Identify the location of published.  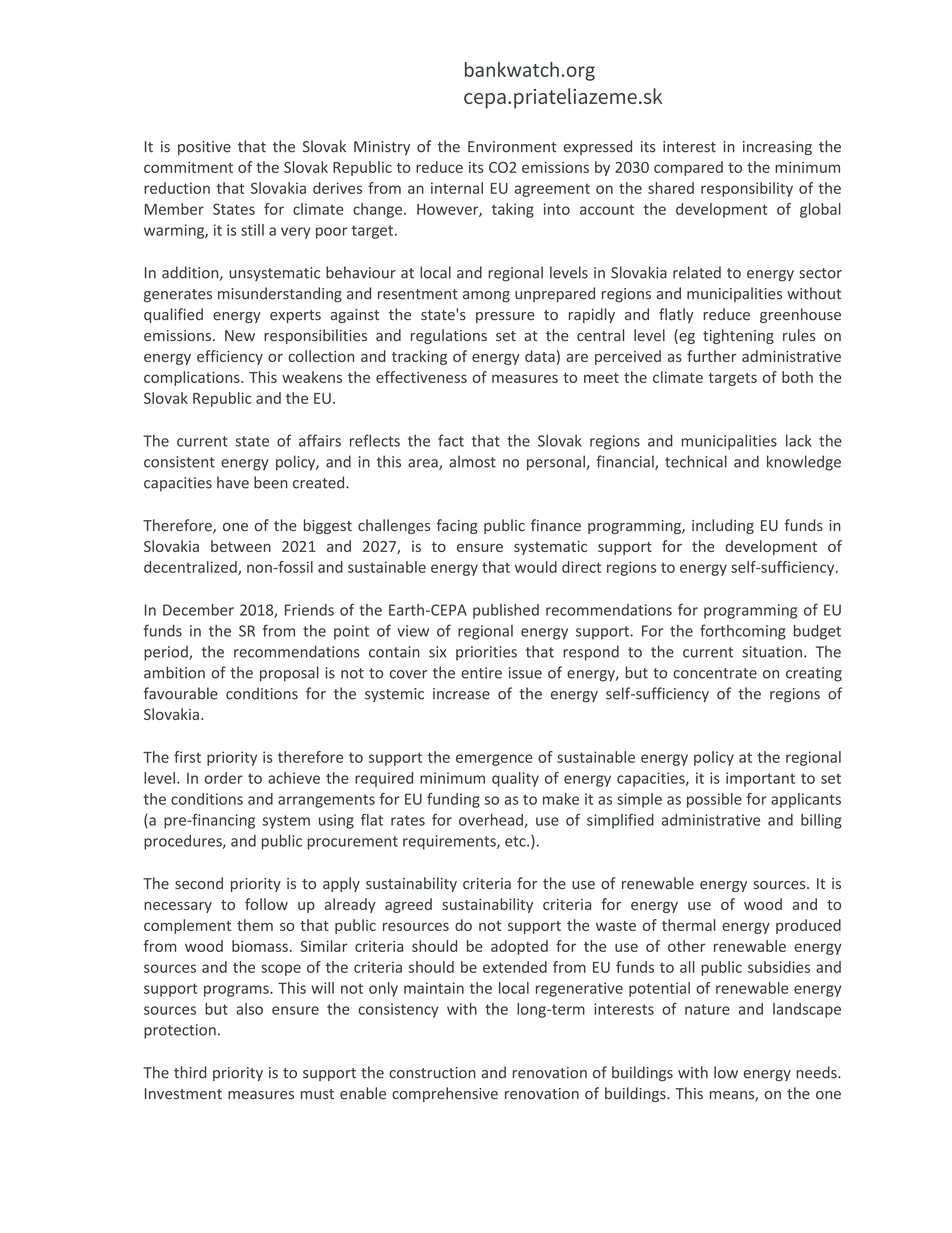
(506, 611).
